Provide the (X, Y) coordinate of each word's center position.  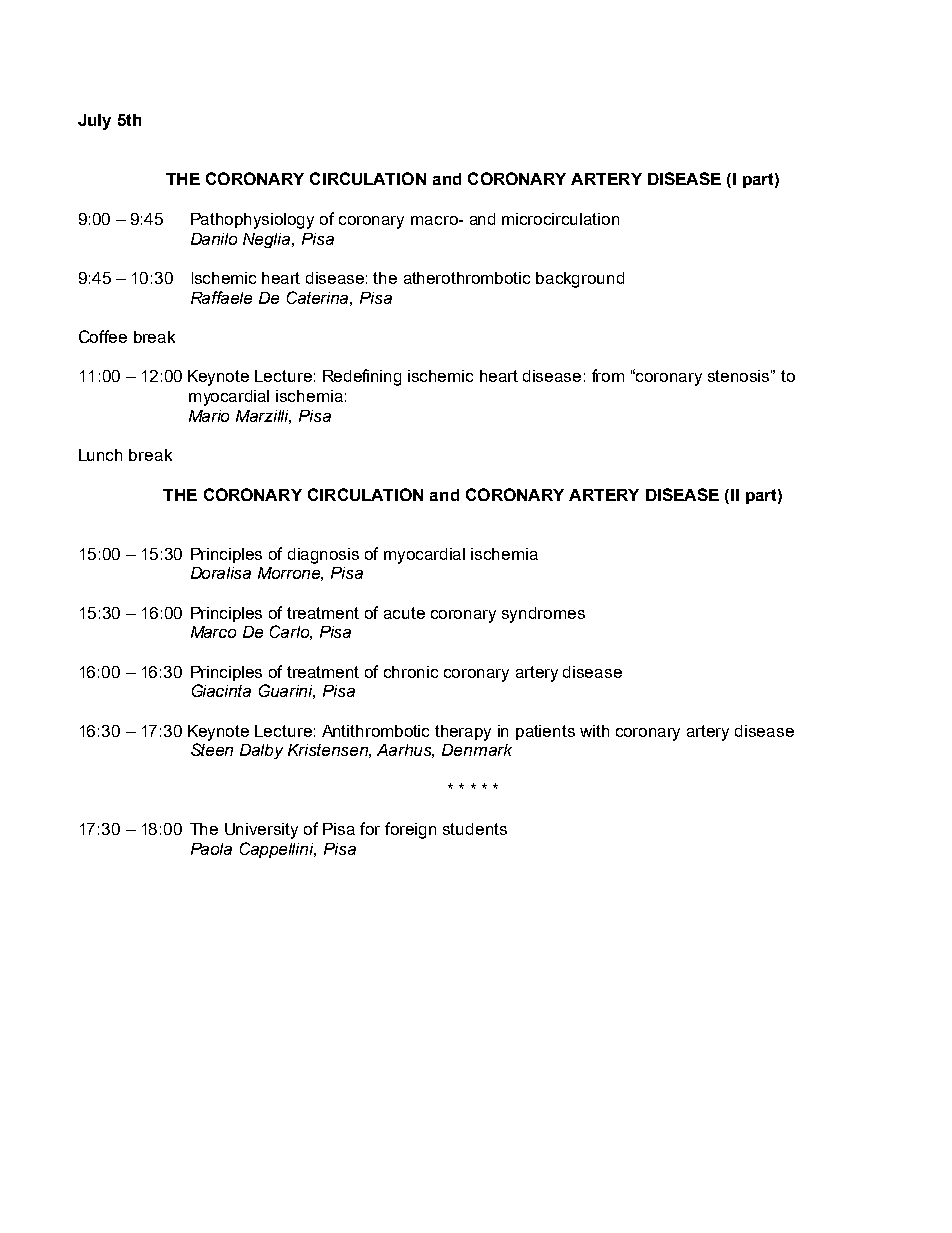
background (580, 280)
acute (404, 613)
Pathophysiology (252, 221)
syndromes (543, 615)
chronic (411, 672)
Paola (211, 849)
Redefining (362, 377)
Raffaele (221, 297)
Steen (212, 749)
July (94, 122)
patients (545, 732)
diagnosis (323, 556)
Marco (213, 632)
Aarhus (405, 751)
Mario (209, 416)
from (608, 375)
